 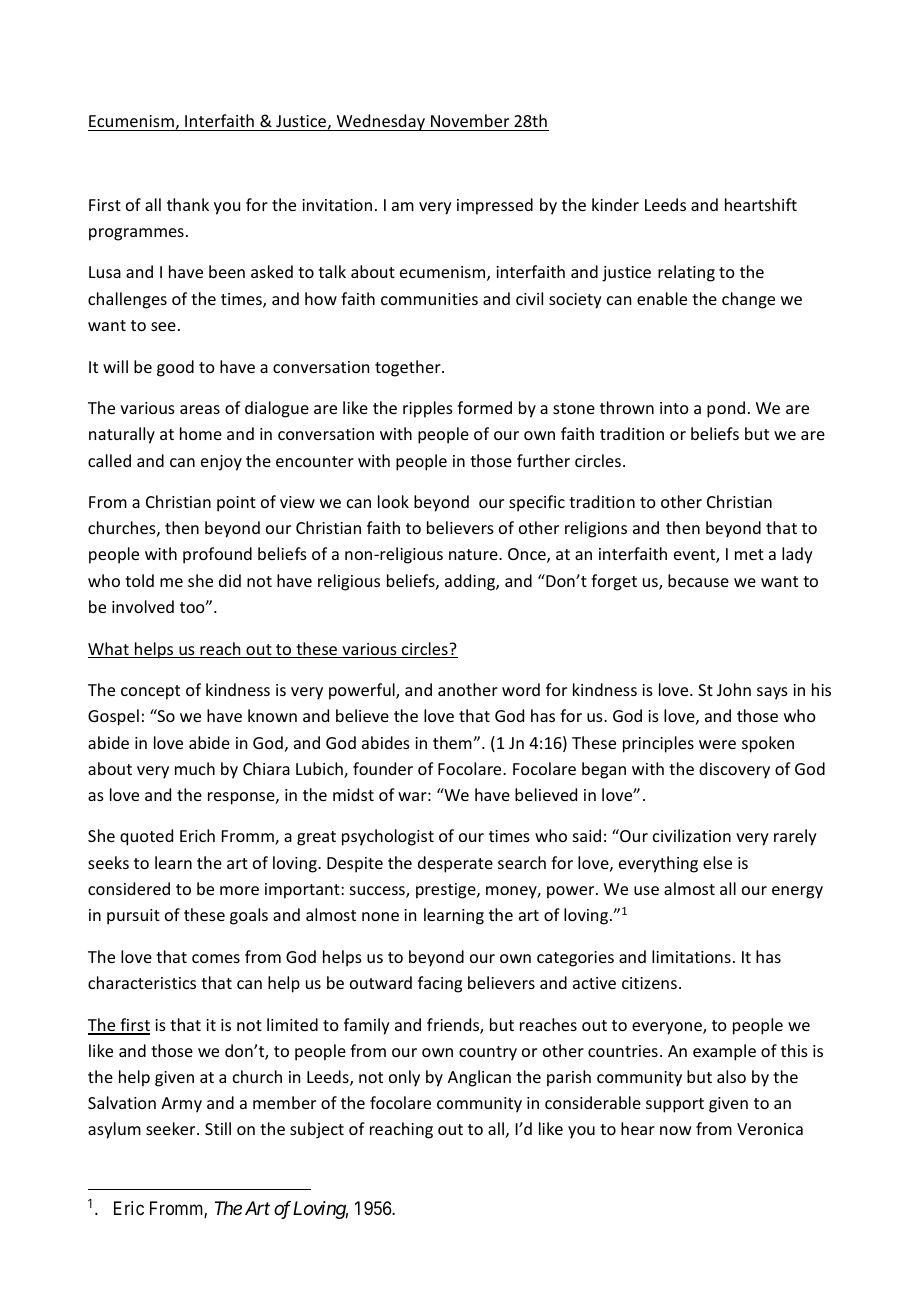 What do you see at coordinates (717, 862) in the screenshot?
I see `else` at bounding box center [717, 862].
